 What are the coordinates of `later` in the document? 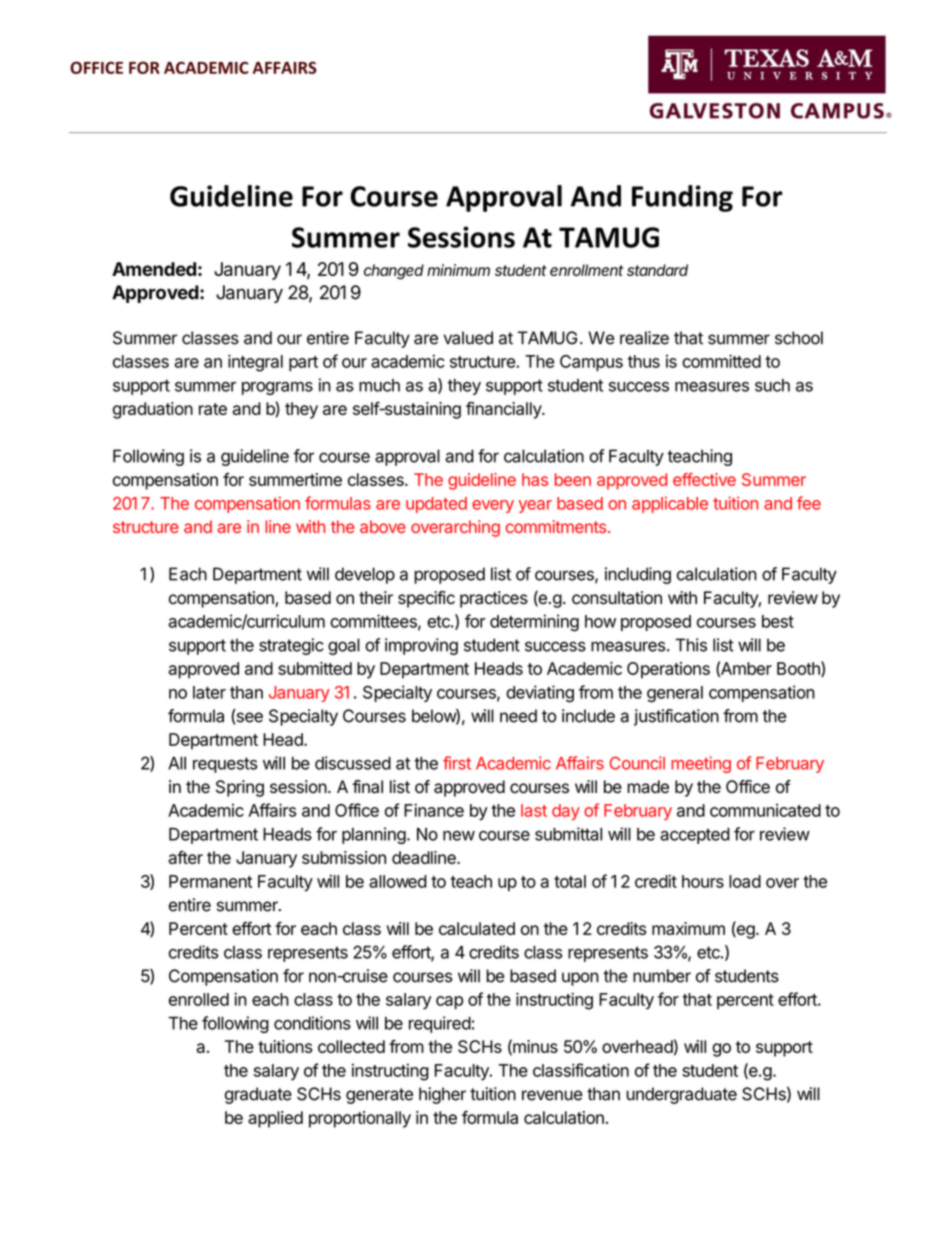 It's located at (209, 692).
